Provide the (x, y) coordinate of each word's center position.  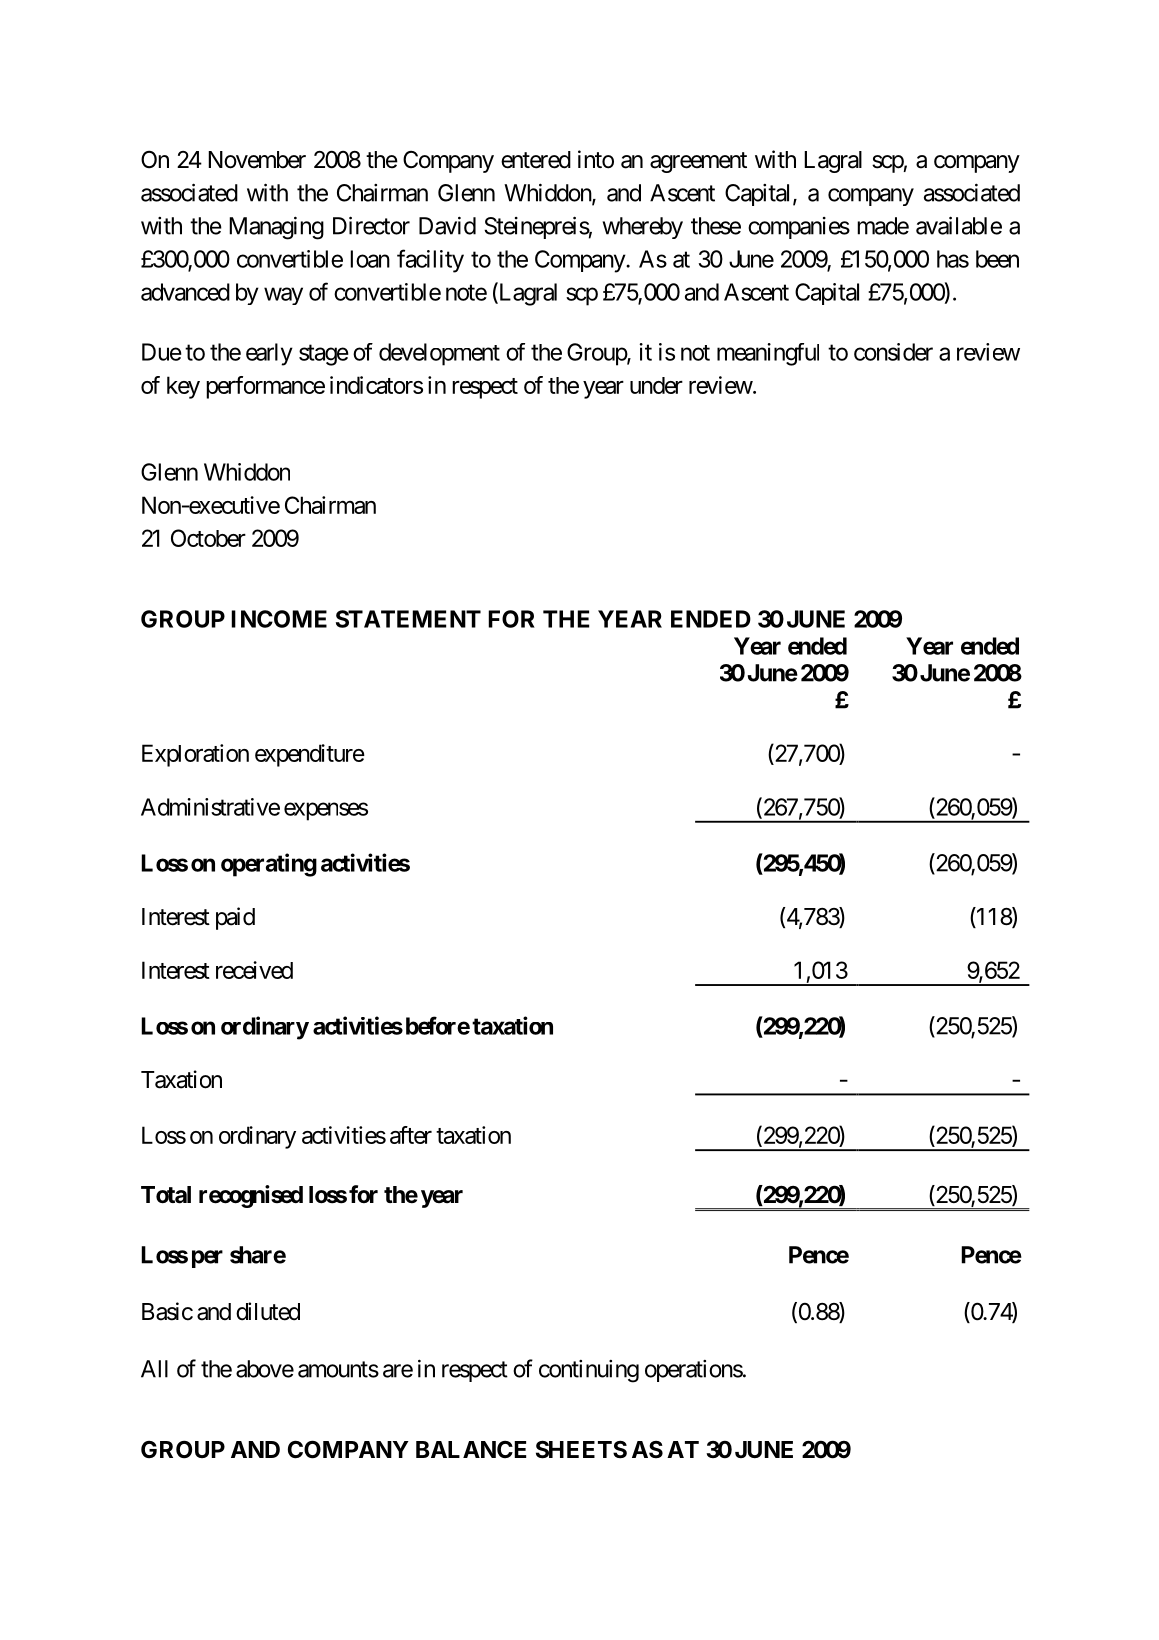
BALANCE (471, 1449)
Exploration (195, 755)
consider (893, 352)
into (596, 159)
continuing (589, 1371)
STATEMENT (408, 619)
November (257, 160)
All (154, 1369)
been (997, 259)
